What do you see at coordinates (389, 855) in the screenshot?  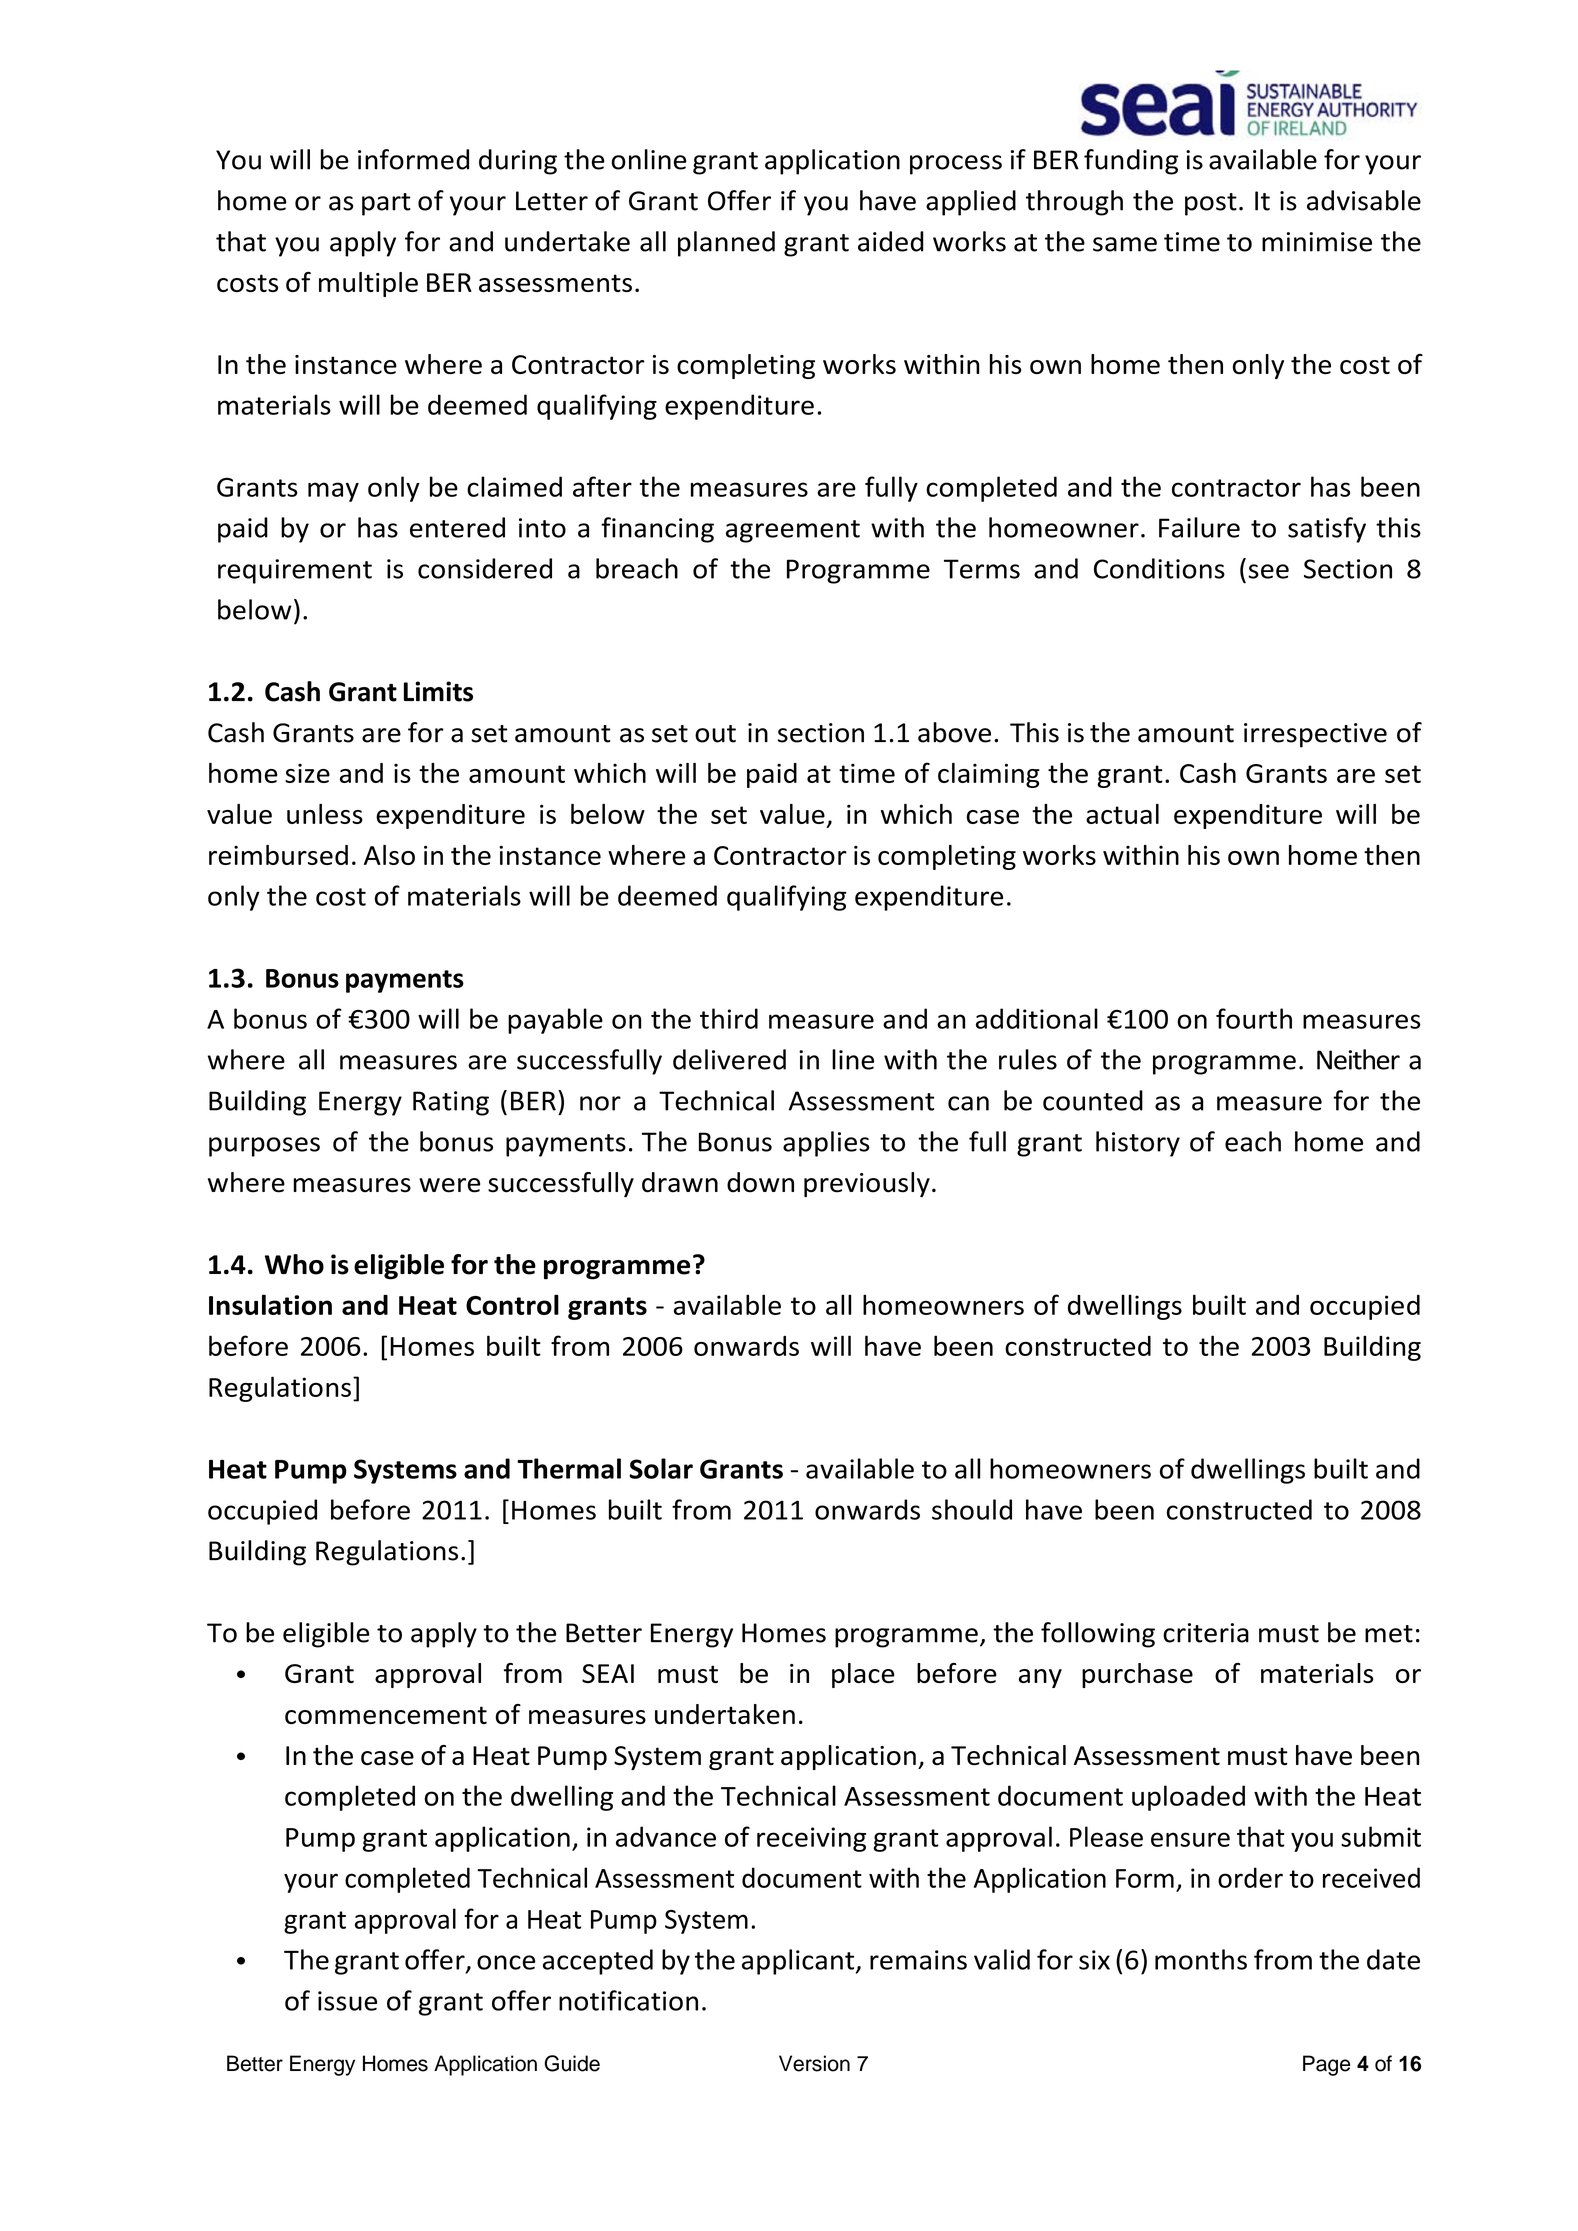 I see `Also` at bounding box center [389, 855].
